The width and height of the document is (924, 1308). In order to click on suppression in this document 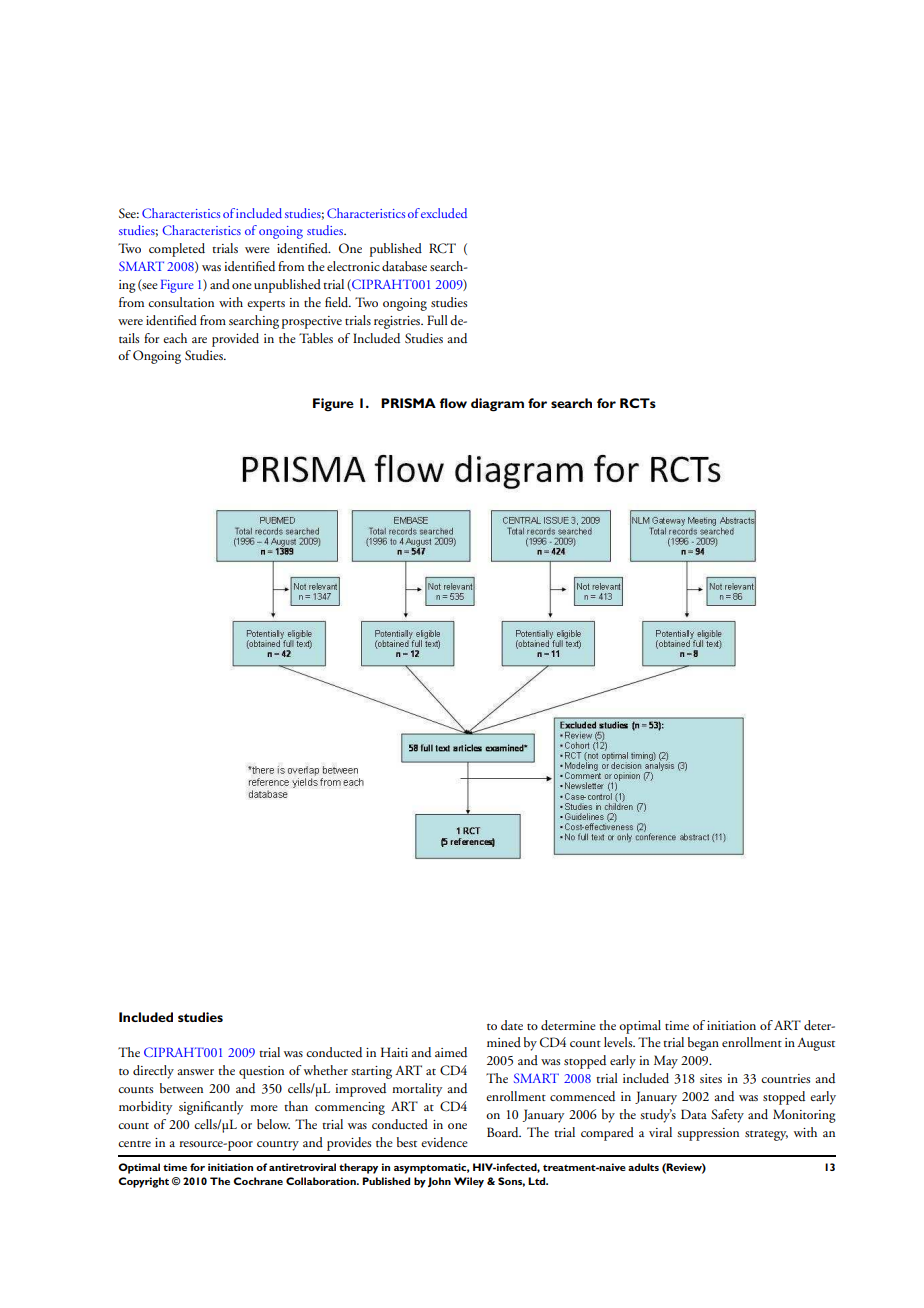, I will do `click(708, 1134)`.
